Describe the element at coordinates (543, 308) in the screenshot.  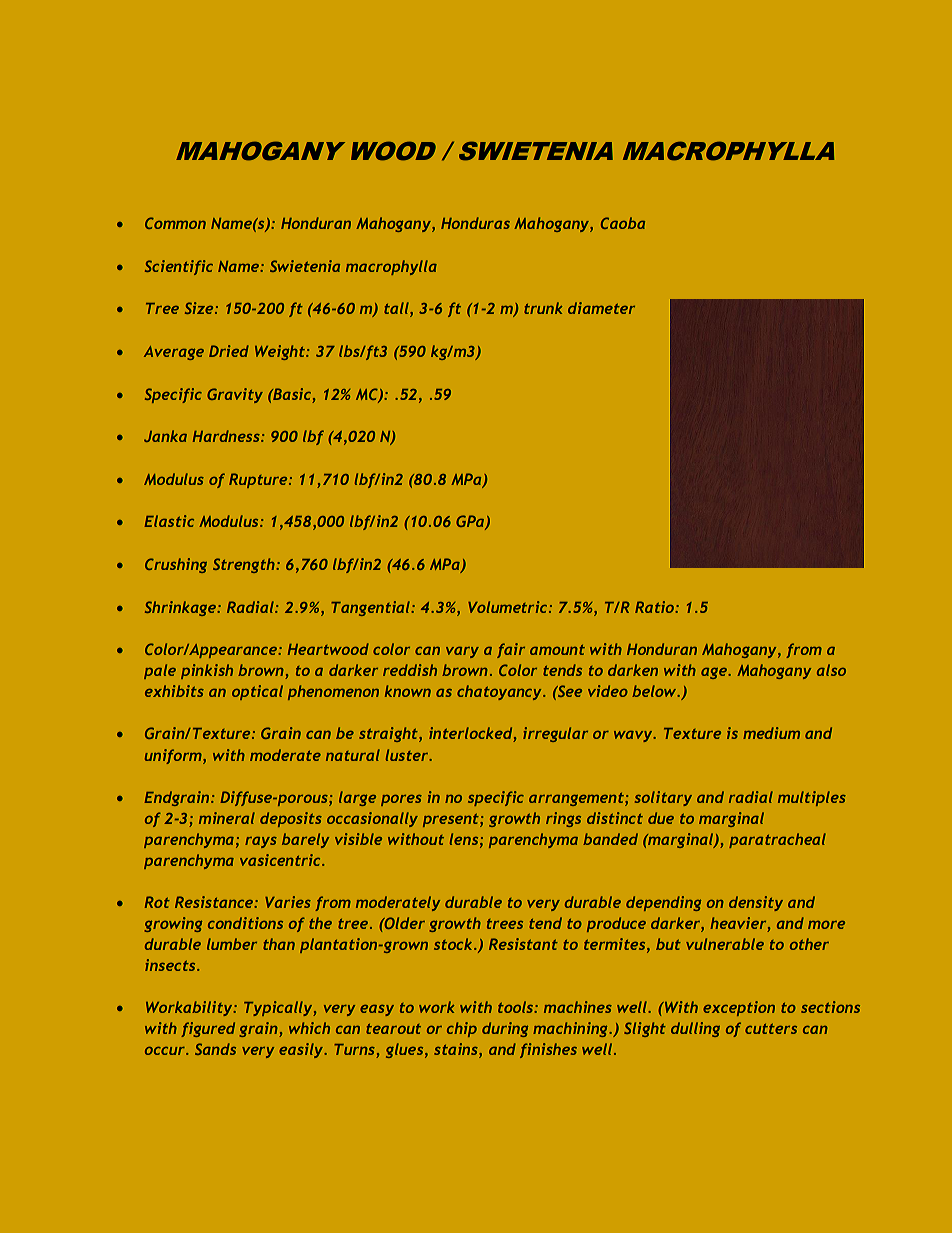
I see `trunk` at that location.
